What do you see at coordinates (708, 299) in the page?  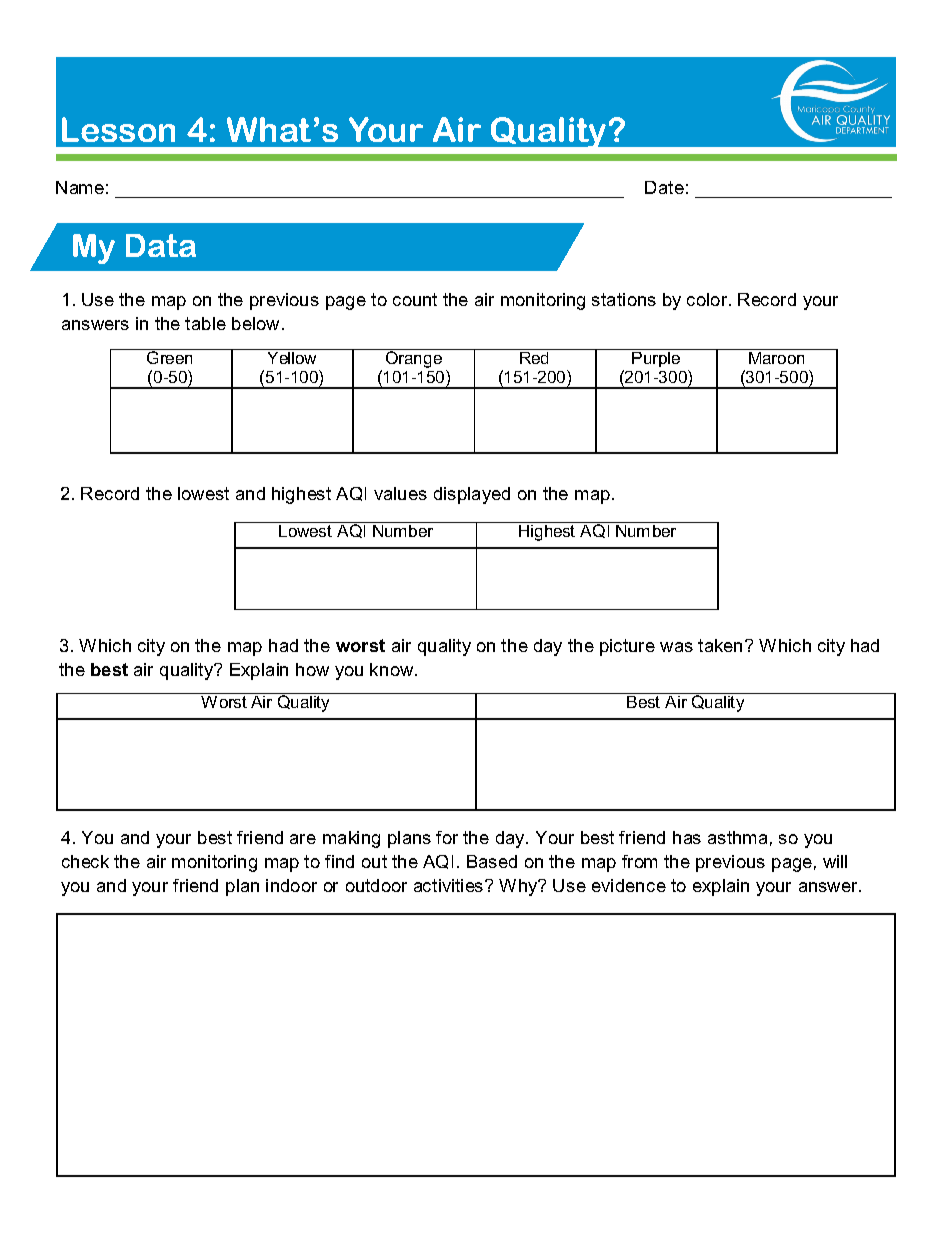 I see `color` at bounding box center [708, 299].
